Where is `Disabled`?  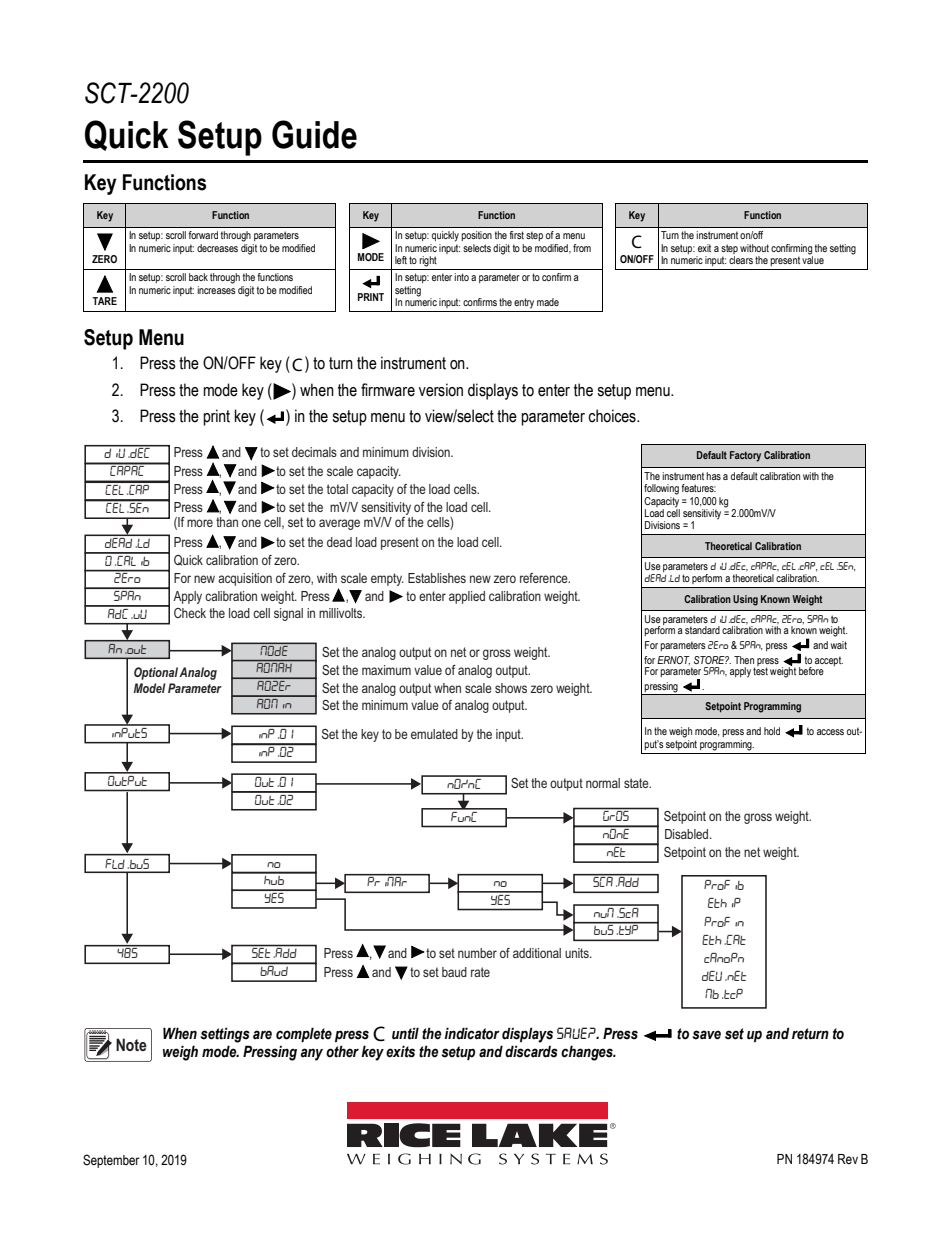
Disabled is located at coordinates (688, 834).
